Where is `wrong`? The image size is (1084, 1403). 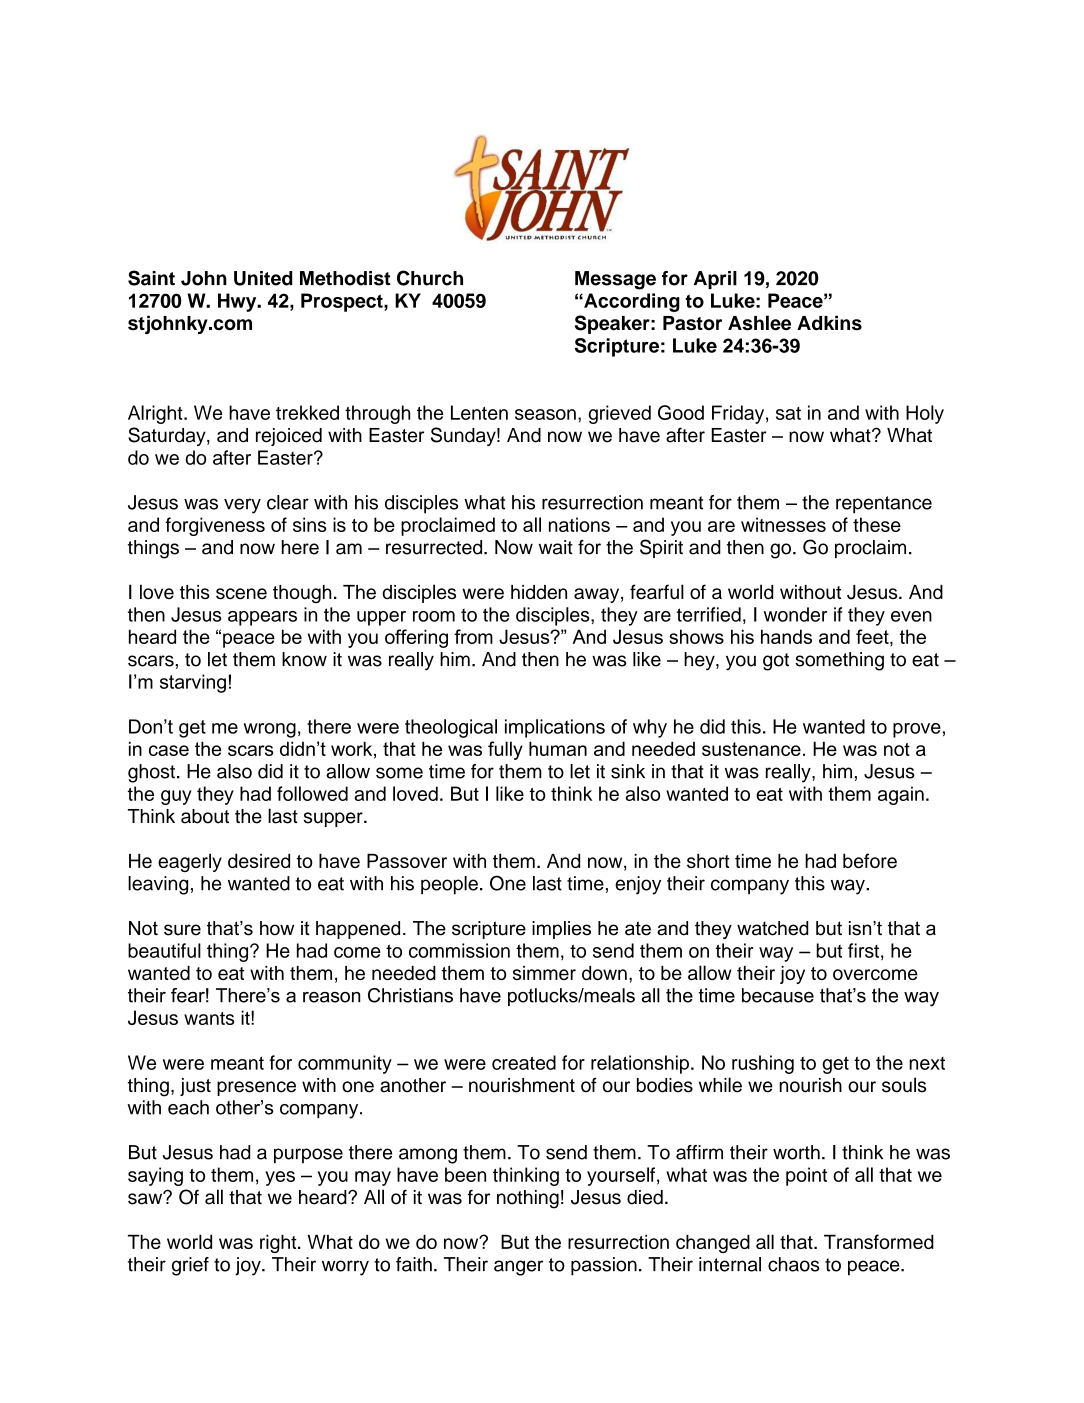
wrong is located at coordinates (269, 730).
